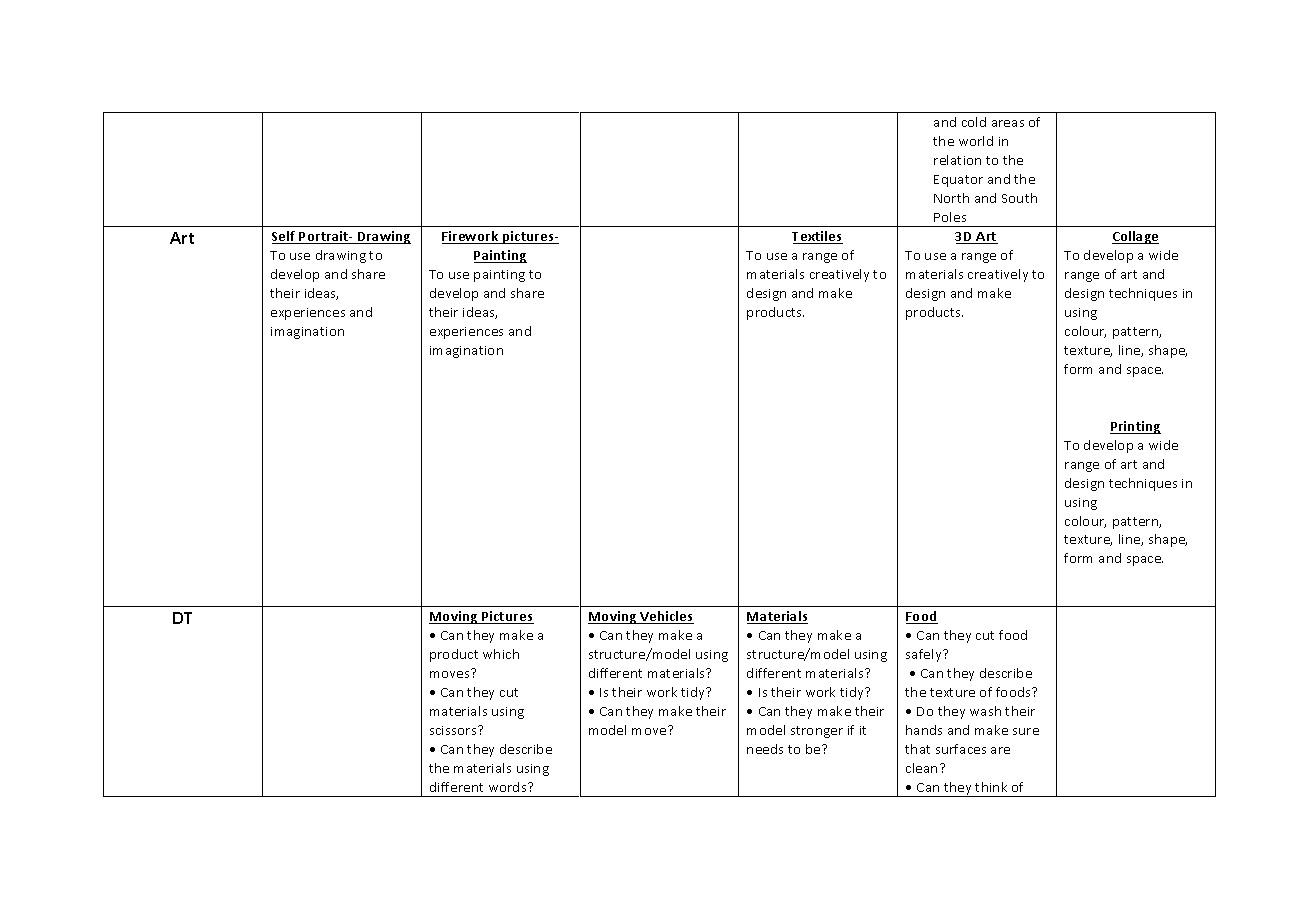 This screenshot has height=924, width=1308. Describe the element at coordinates (1008, 123) in the screenshot. I see `areas` at that location.
